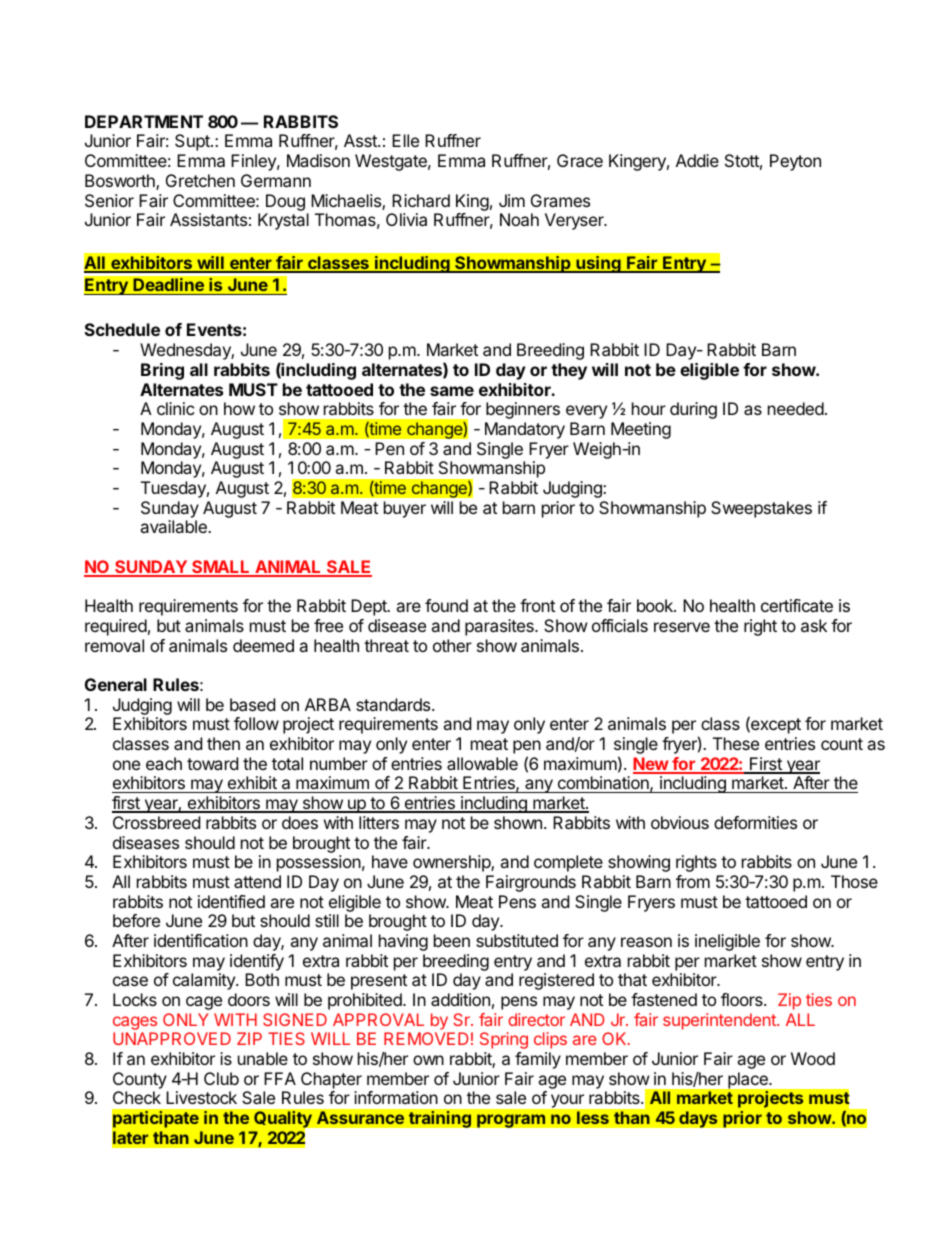 The image size is (952, 1233). I want to click on Supt, so click(193, 142).
